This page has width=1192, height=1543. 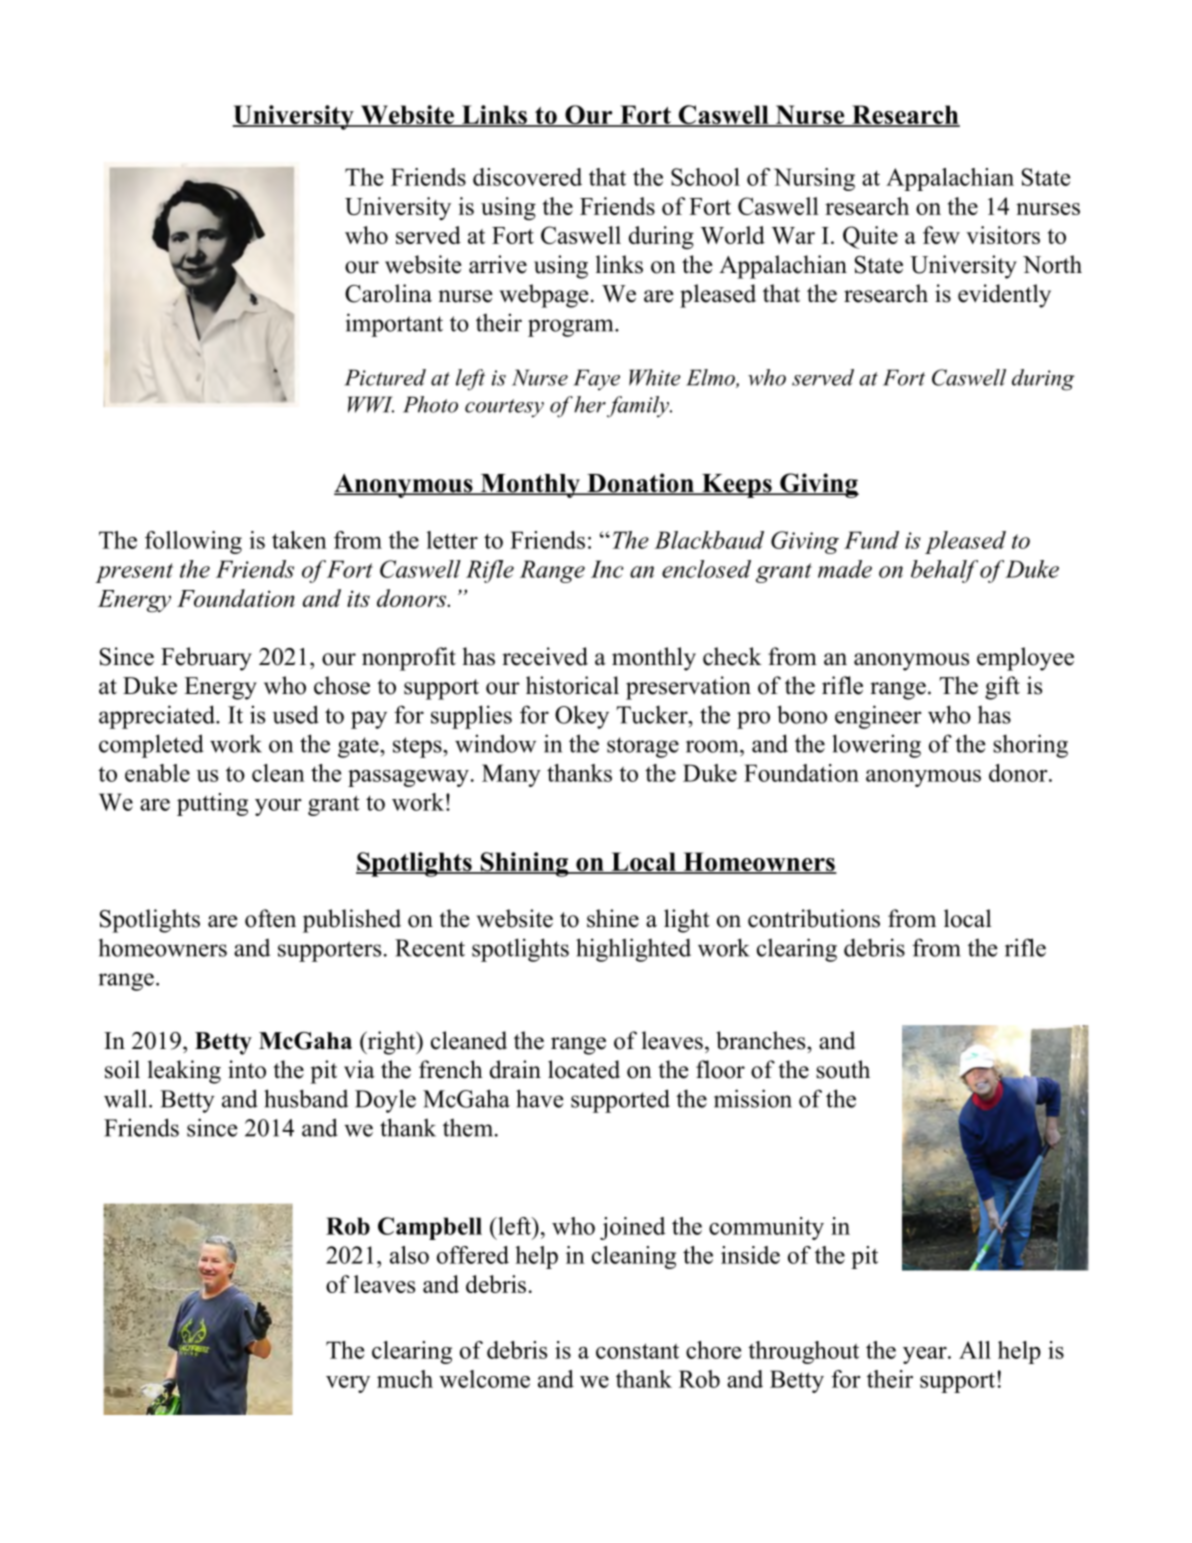 What do you see at coordinates (388, 293) in the page?
I see `Carolina` at bounding box center [388, 293].
